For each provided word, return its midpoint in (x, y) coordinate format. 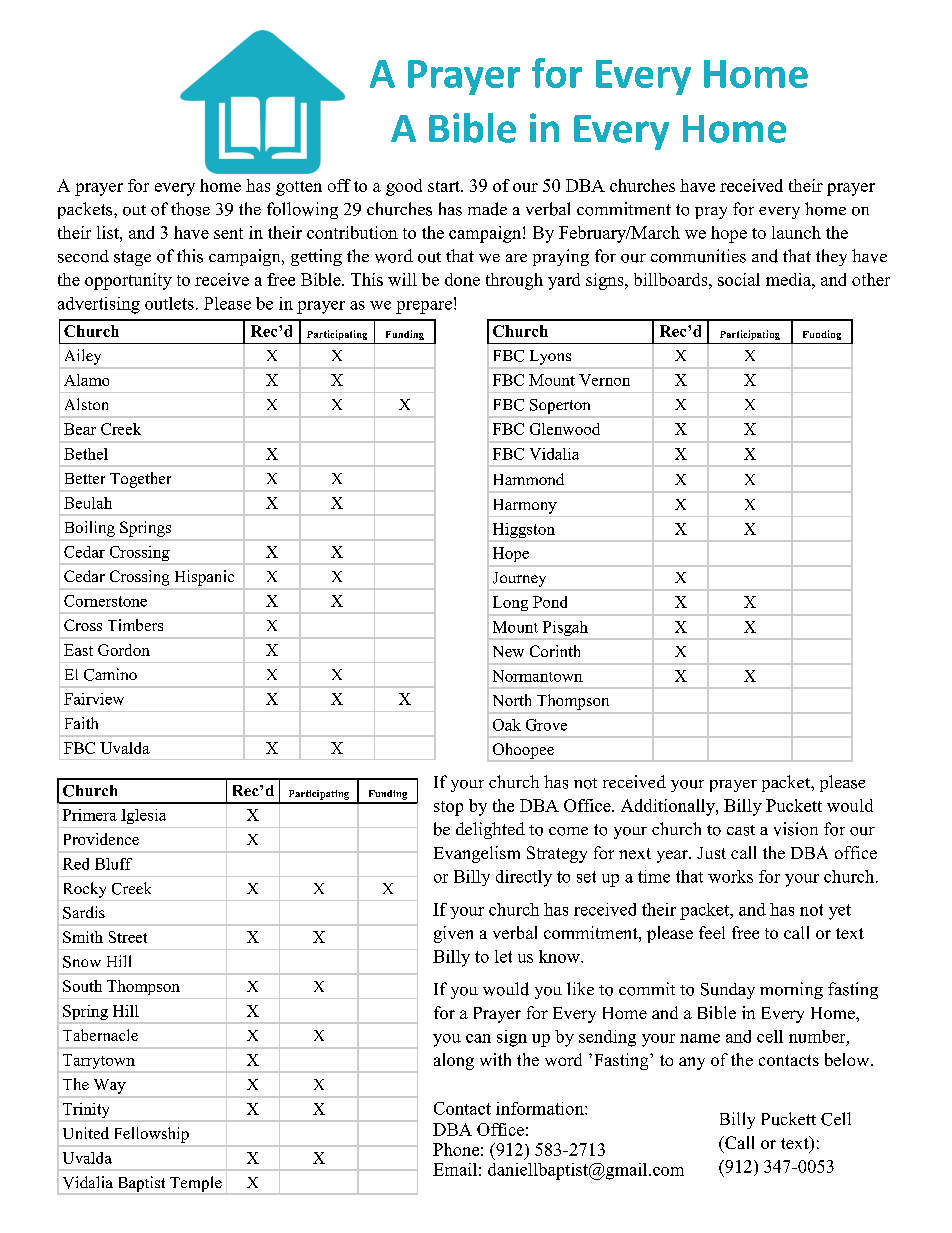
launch (796, 232)
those (190, 209)
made (487, 209)
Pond (550, 602)
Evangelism (477, 854)
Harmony (525, 506)
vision (796, 829)
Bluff (113, 864)
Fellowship (152, 1135)
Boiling (90, 529)
